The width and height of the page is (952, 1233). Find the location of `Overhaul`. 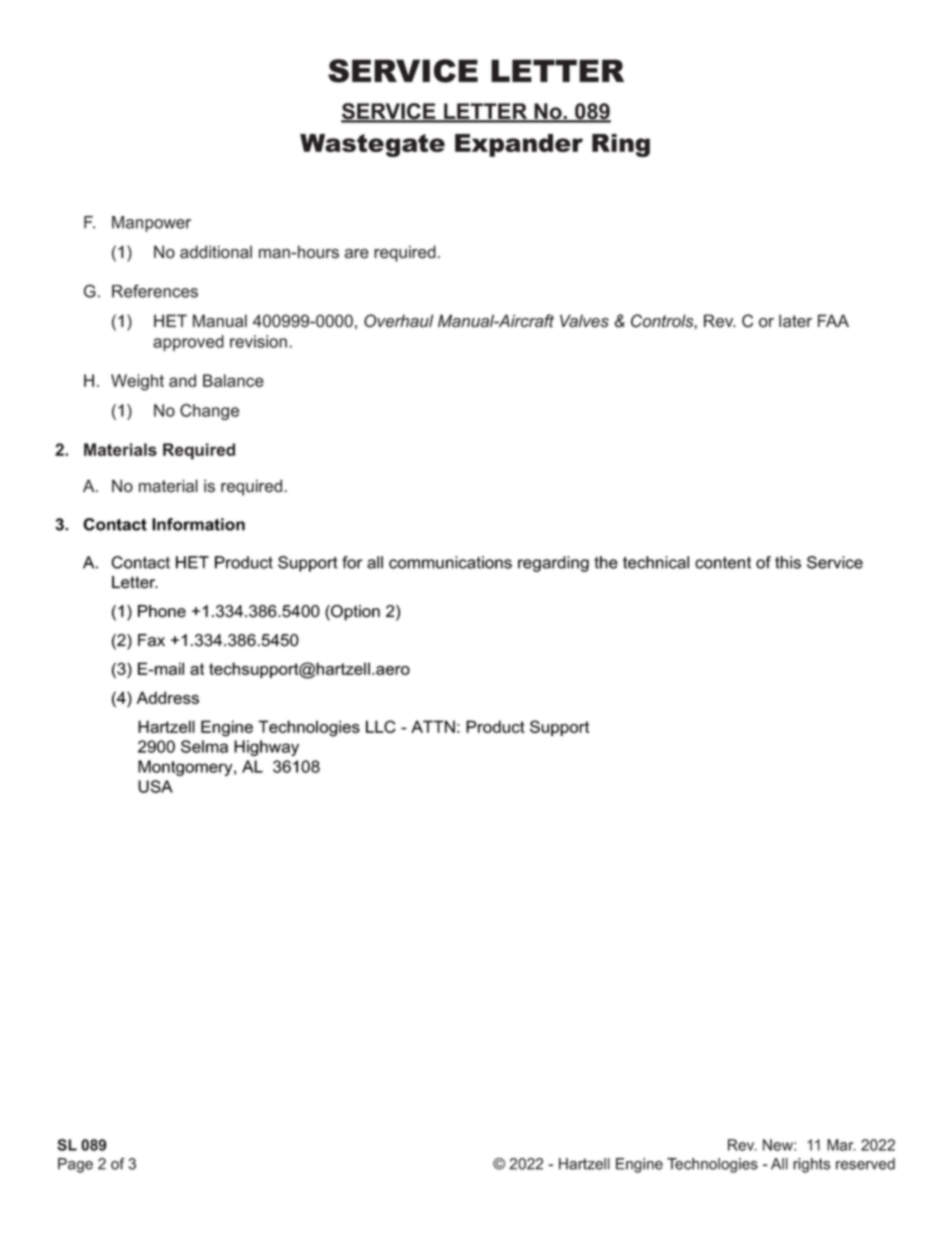

Overhaul is located at coordinates (398, 321).
